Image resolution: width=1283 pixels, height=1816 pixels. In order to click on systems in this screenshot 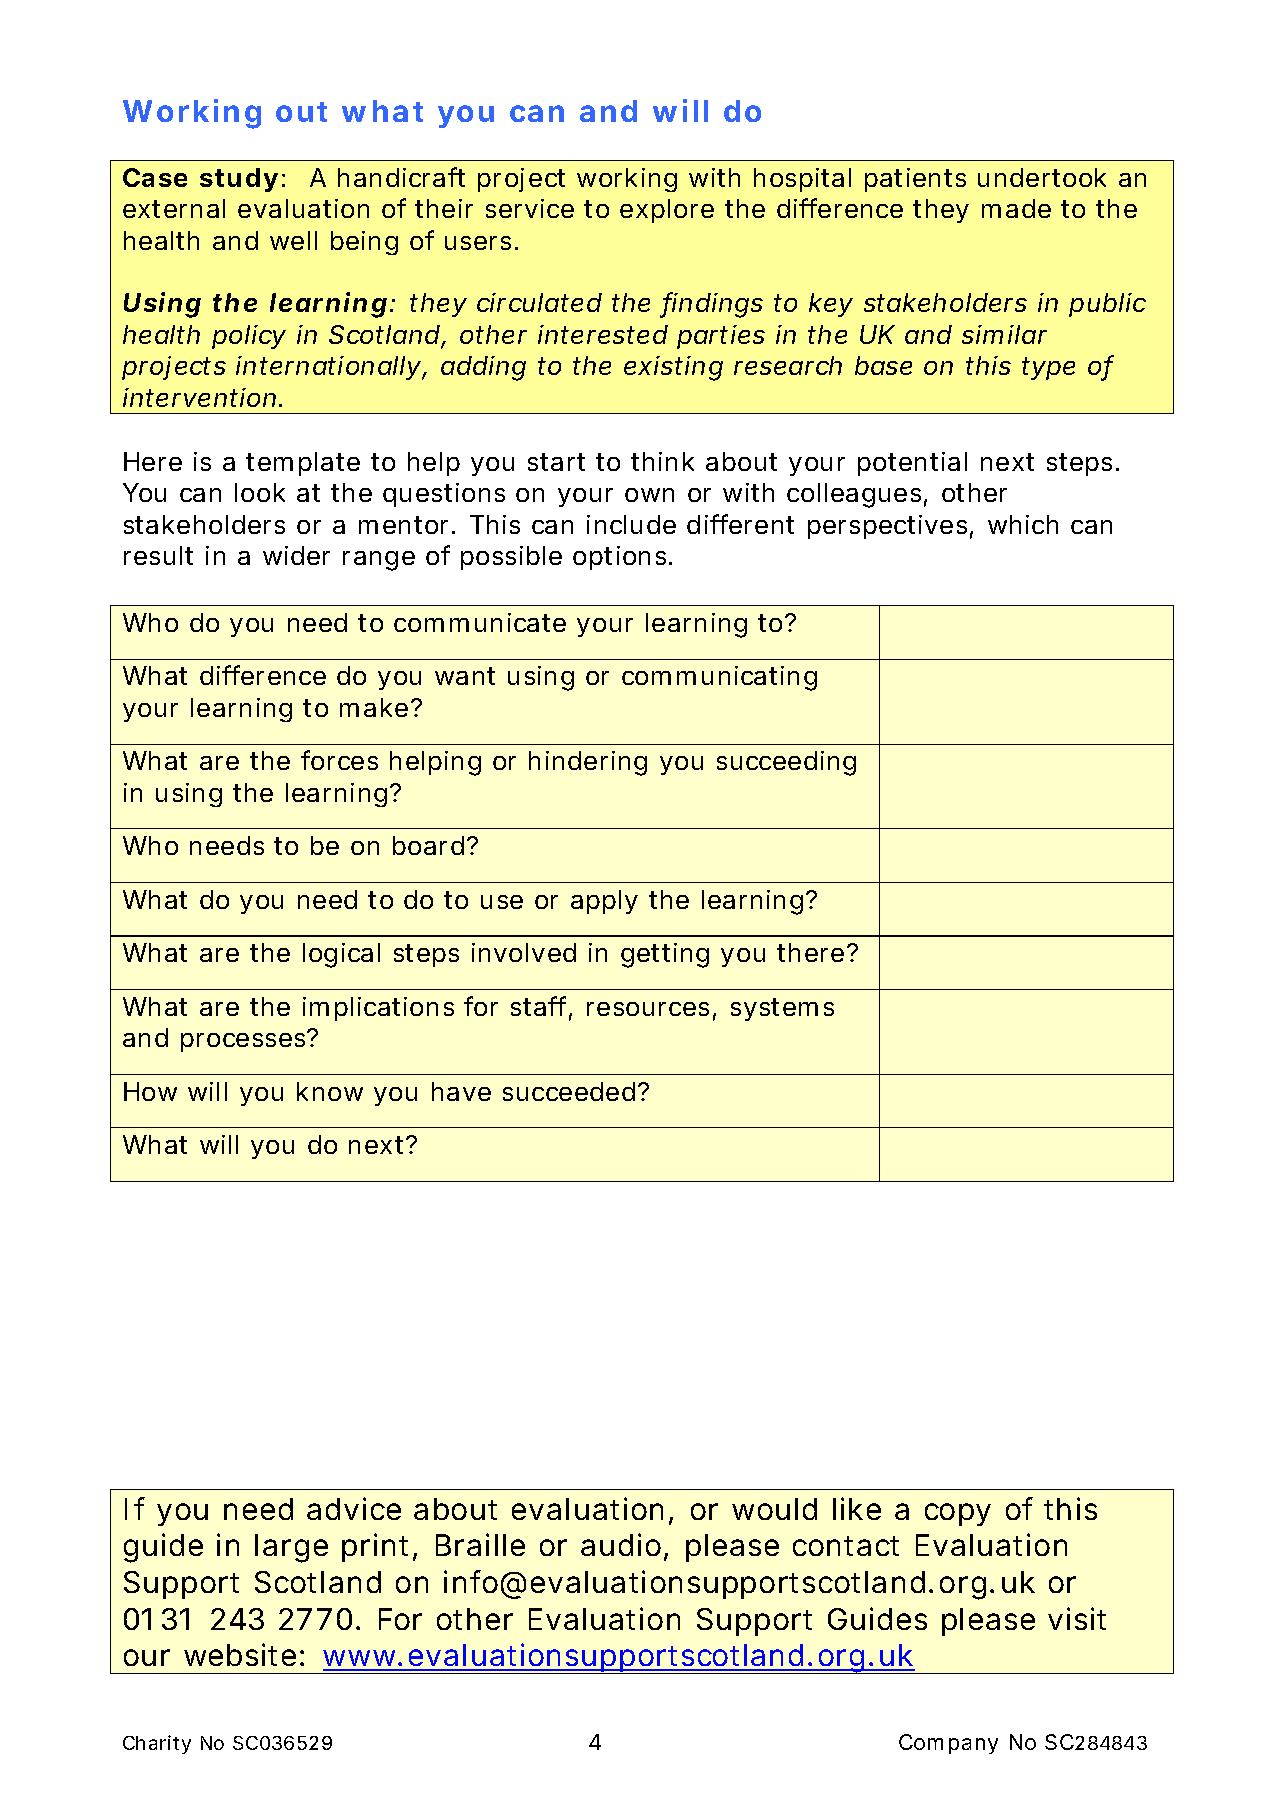, I will do `click(782, 1009)`.
